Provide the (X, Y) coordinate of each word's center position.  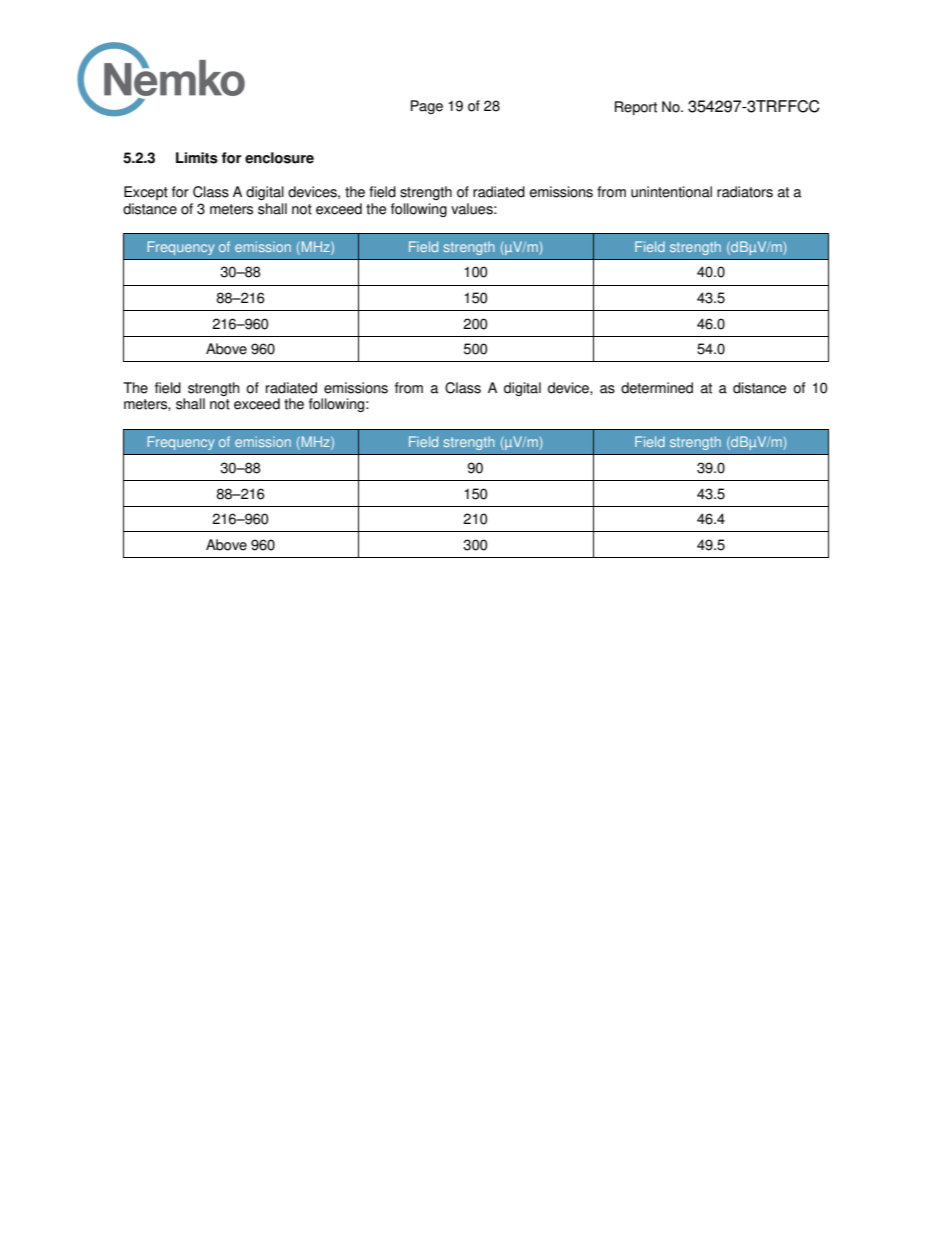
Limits (197, 158)
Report (636, 108)
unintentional (671, 192)
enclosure (279, 158)
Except (146, 193)
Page (427, 107)
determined (657, 388)
